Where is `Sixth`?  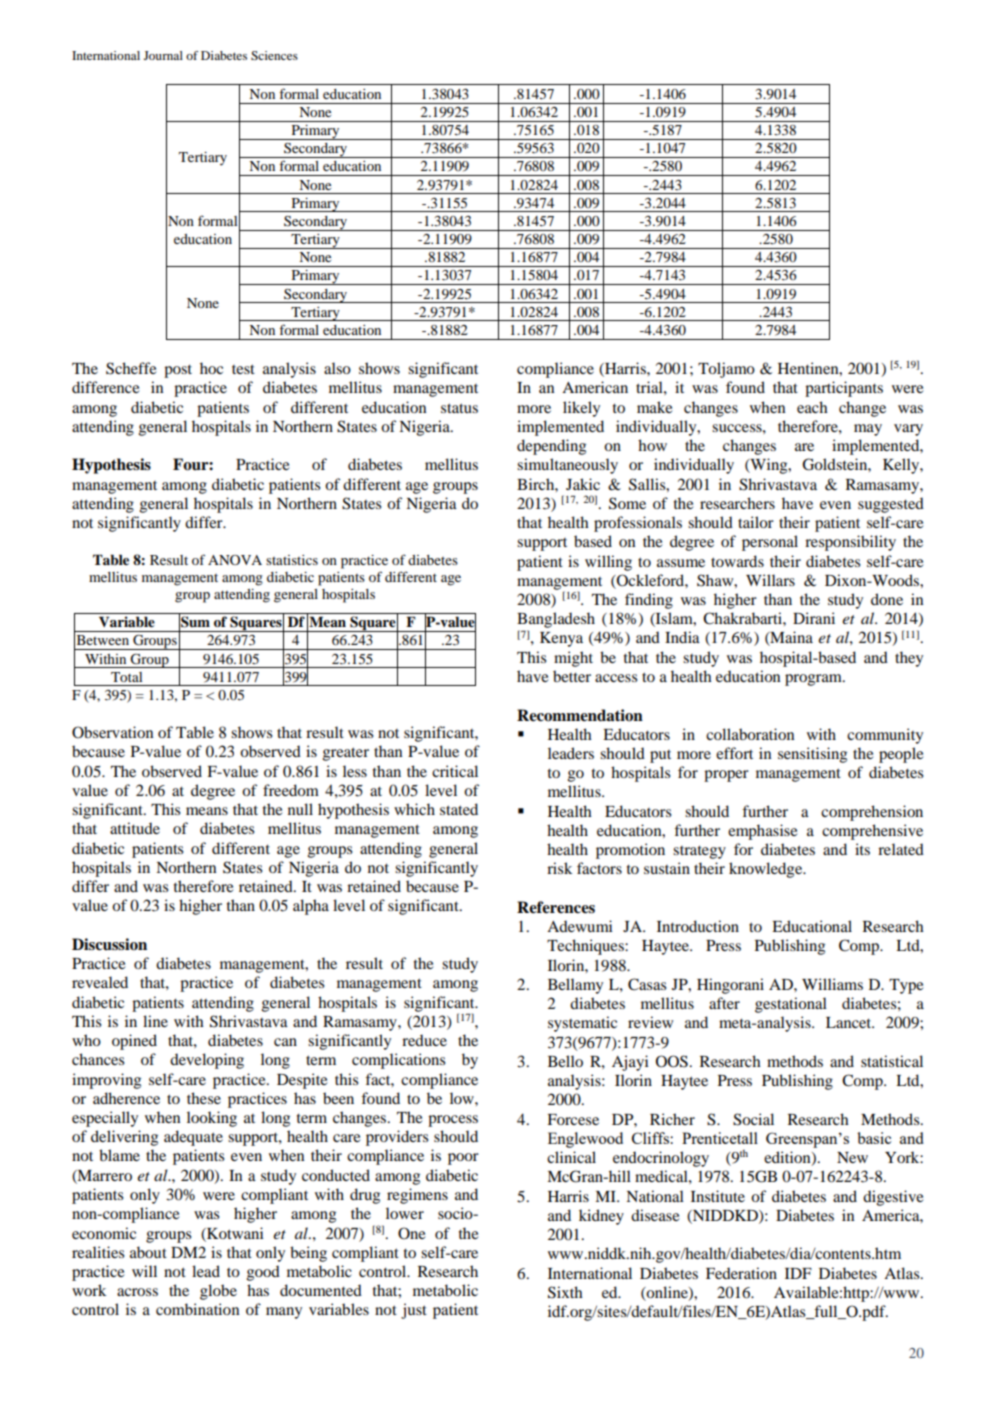
Sixth is located at coordinates (565, 1292).
